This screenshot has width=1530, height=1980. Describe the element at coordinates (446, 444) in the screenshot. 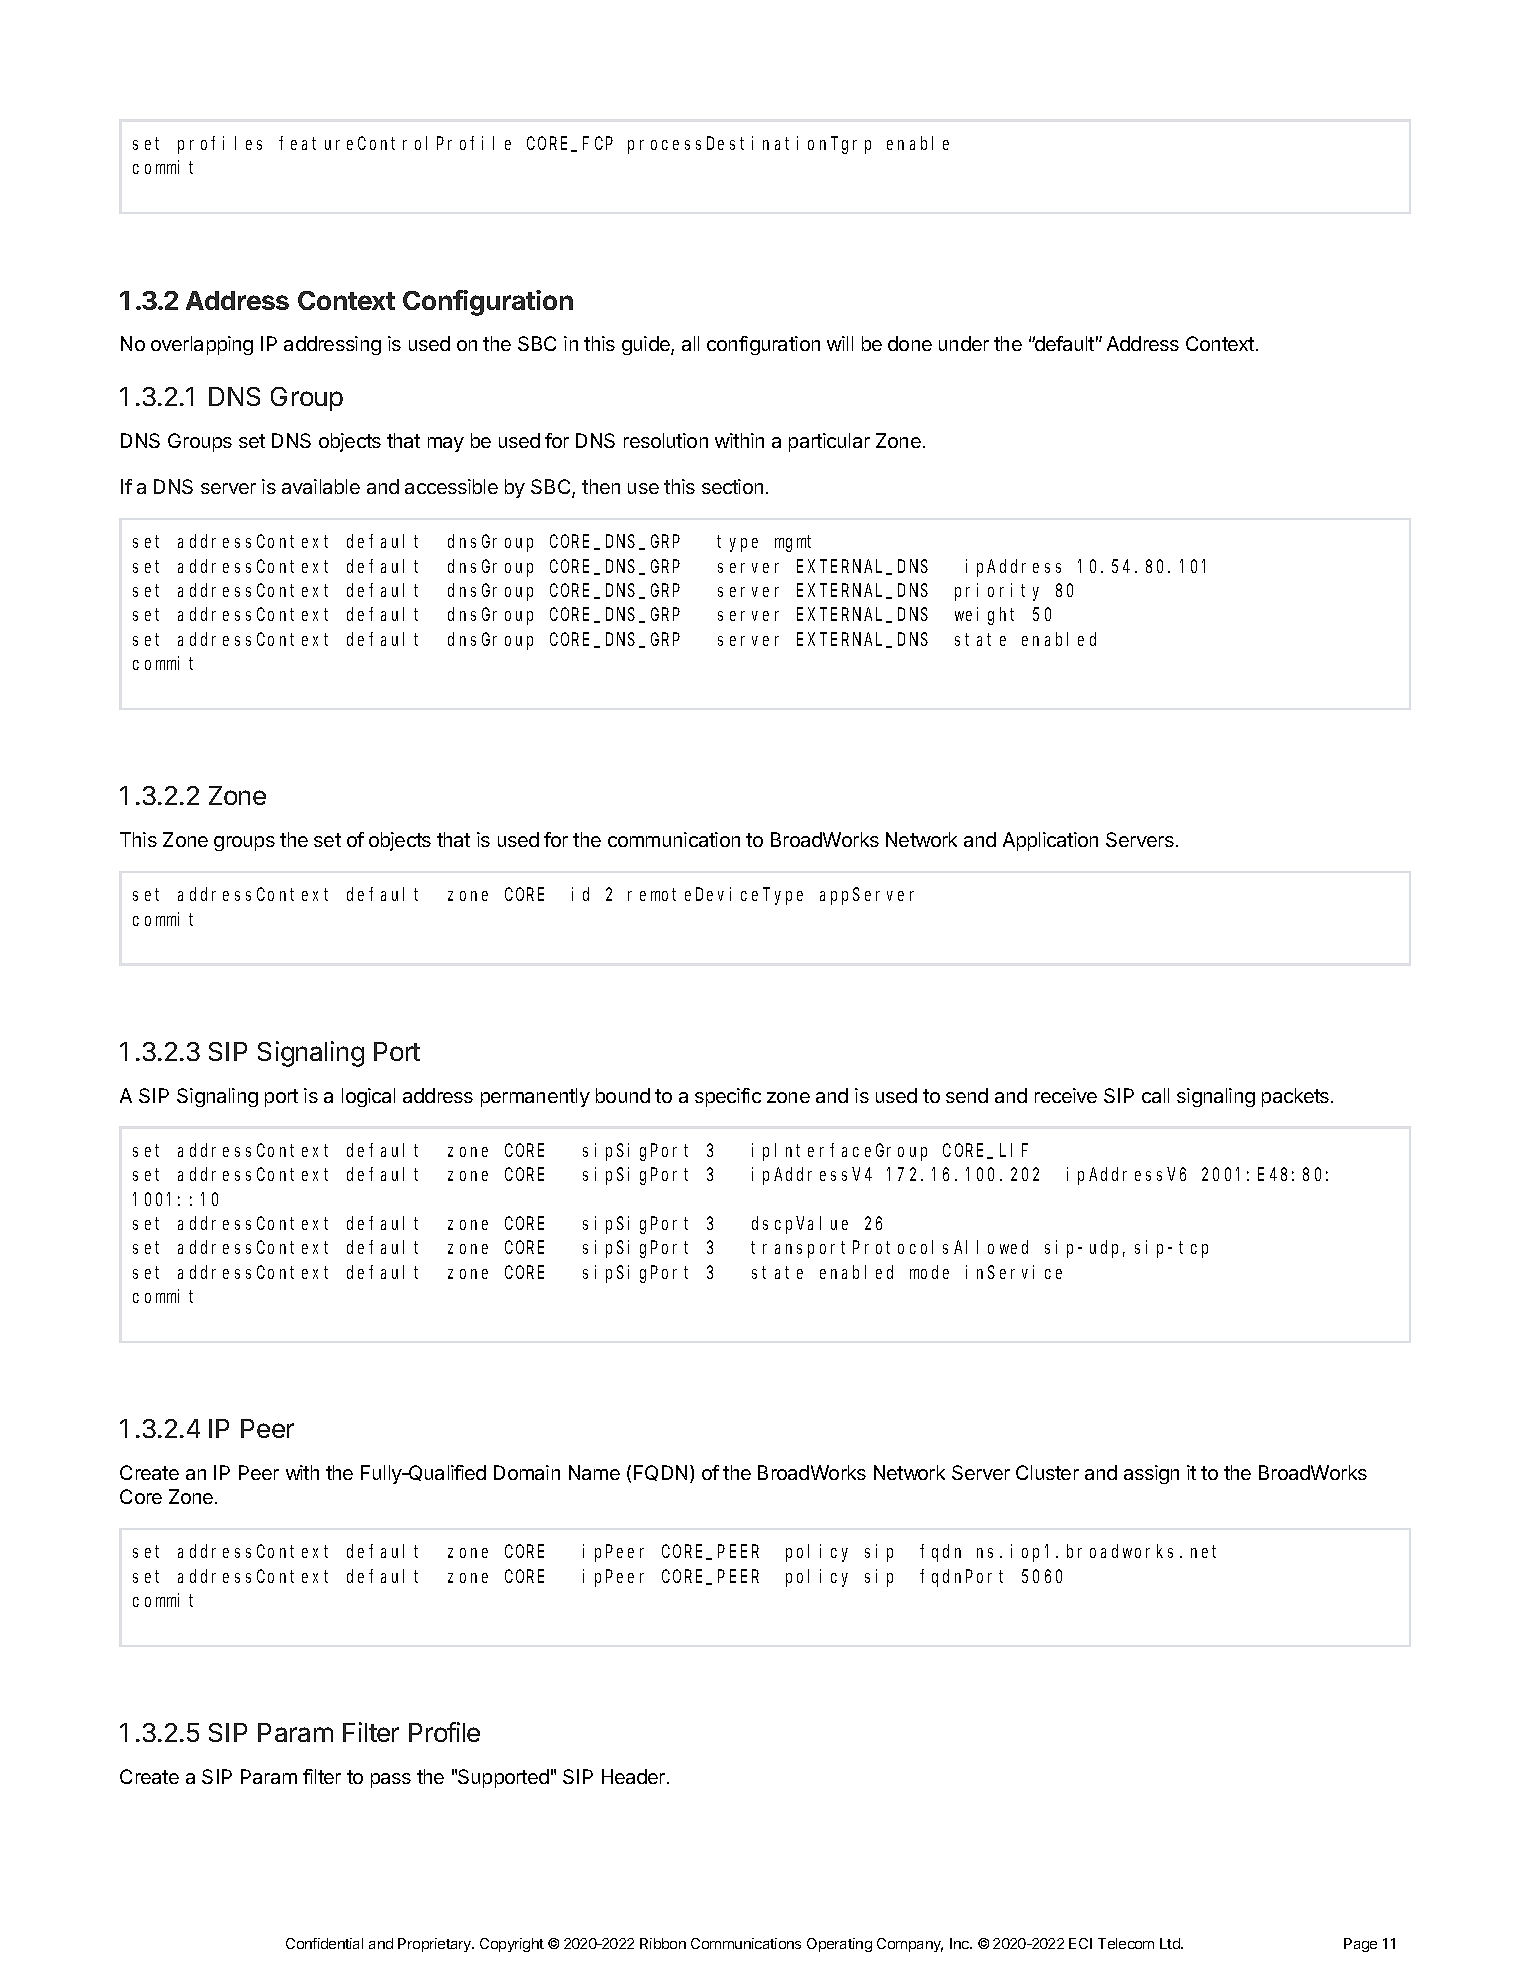

I see `may` at that location.
